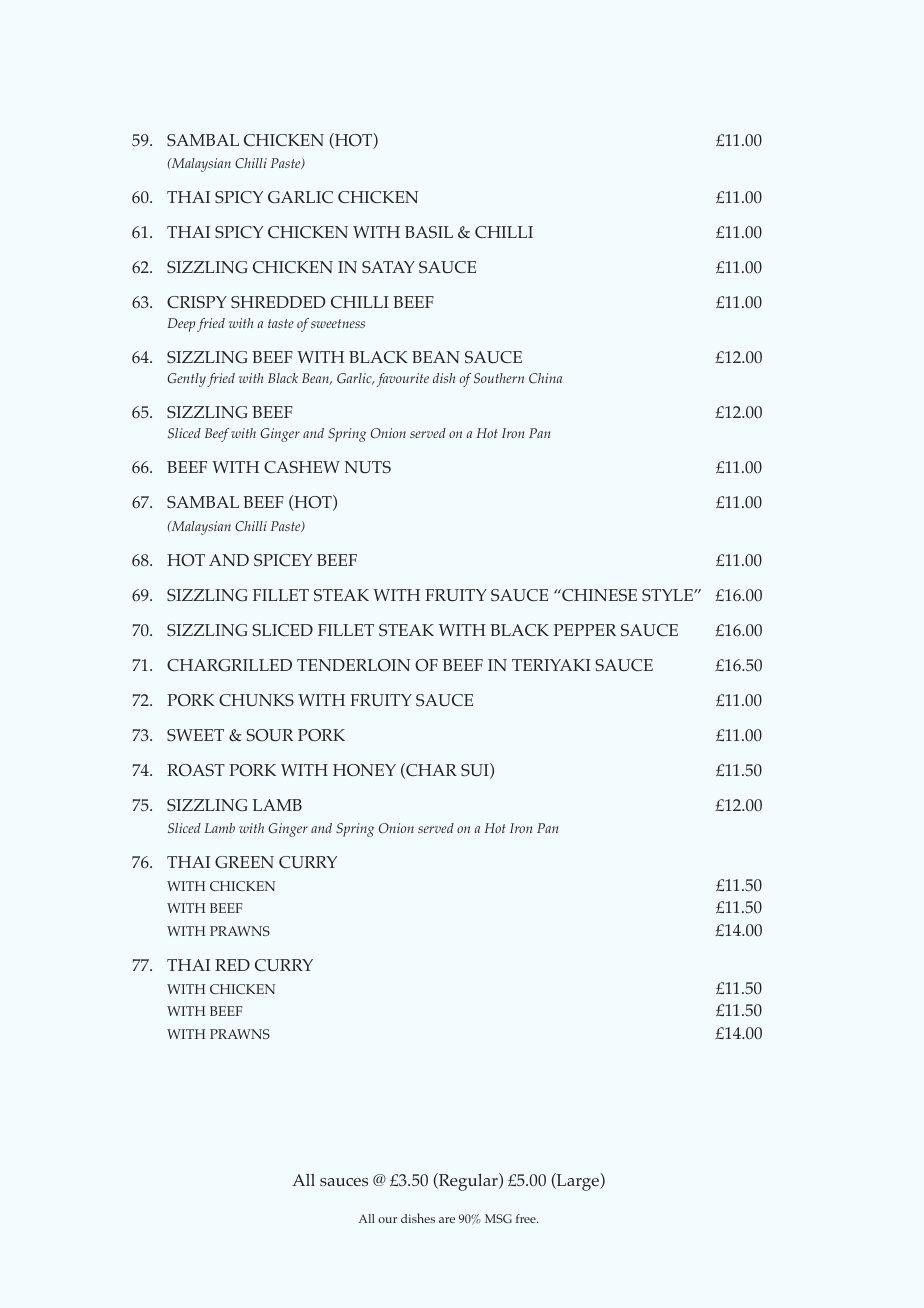 The height and width of the page is (1308, 924). Describe the element at coordinates (269, 735) in the page. I see `SOUR` at that location.
